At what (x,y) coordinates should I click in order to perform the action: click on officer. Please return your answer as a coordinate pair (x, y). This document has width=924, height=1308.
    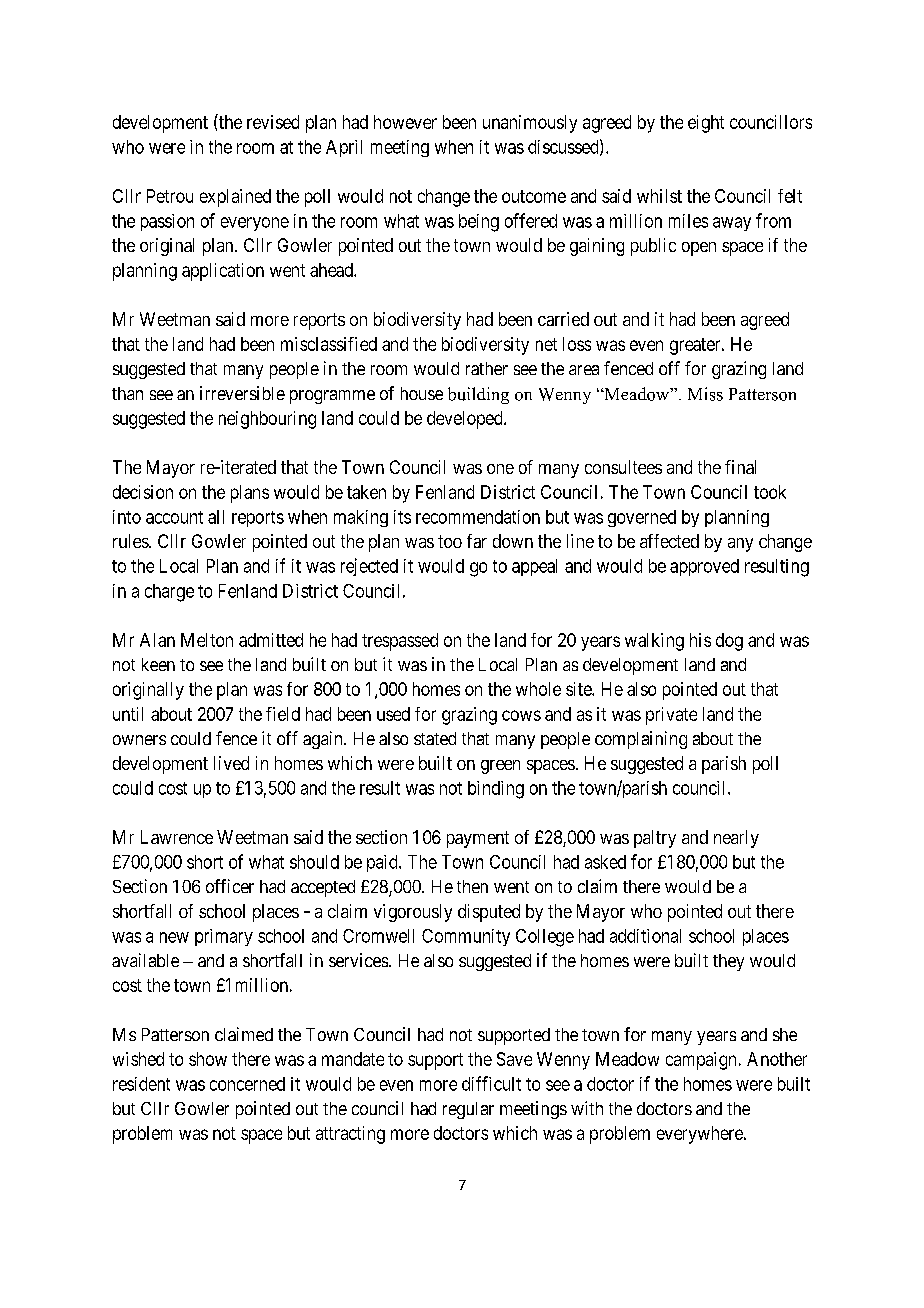
    Looking at the image, I should click on (230, 886).
